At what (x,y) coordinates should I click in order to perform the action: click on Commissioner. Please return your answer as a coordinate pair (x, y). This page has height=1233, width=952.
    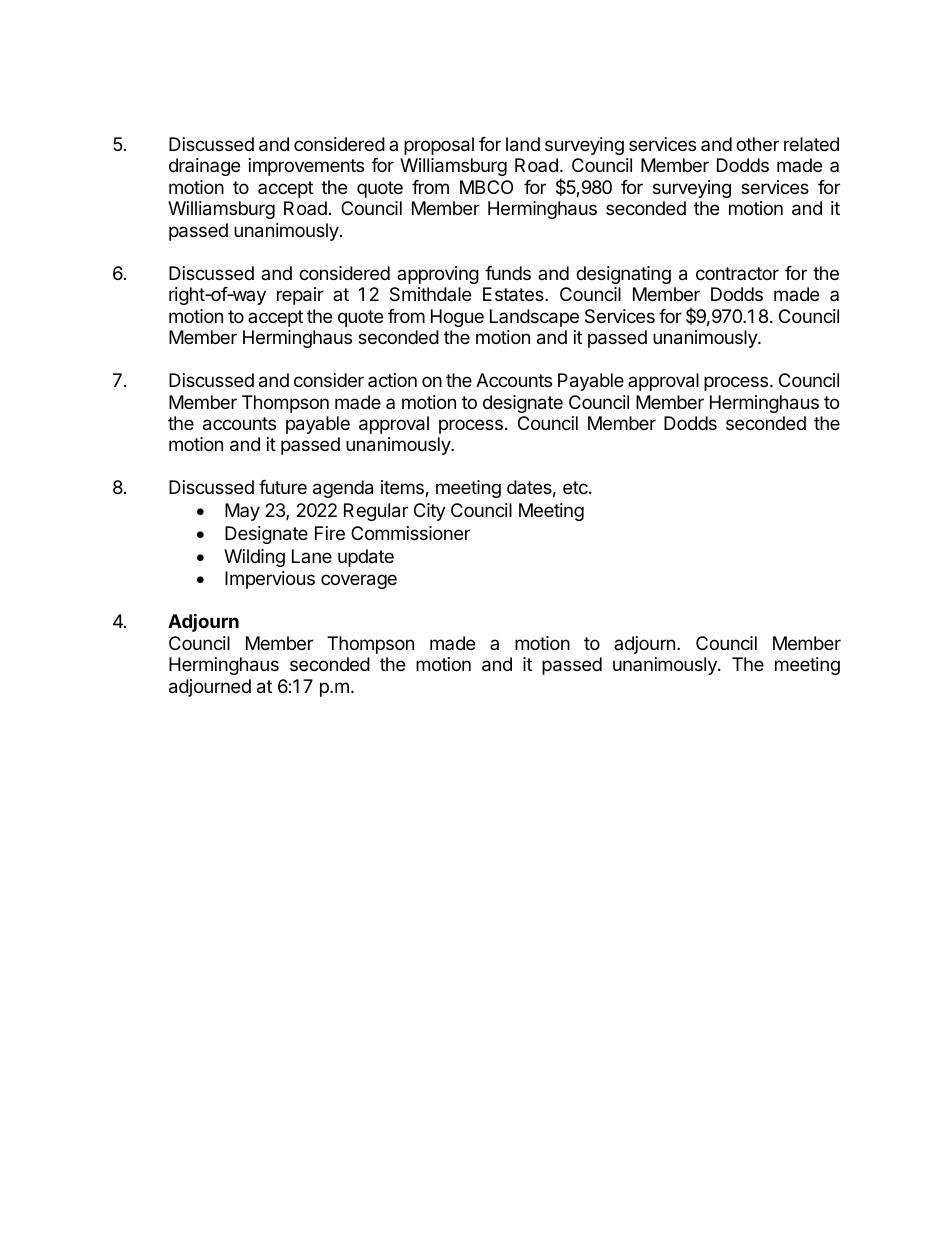
    Looking at the image, I should click on (410, 533).
